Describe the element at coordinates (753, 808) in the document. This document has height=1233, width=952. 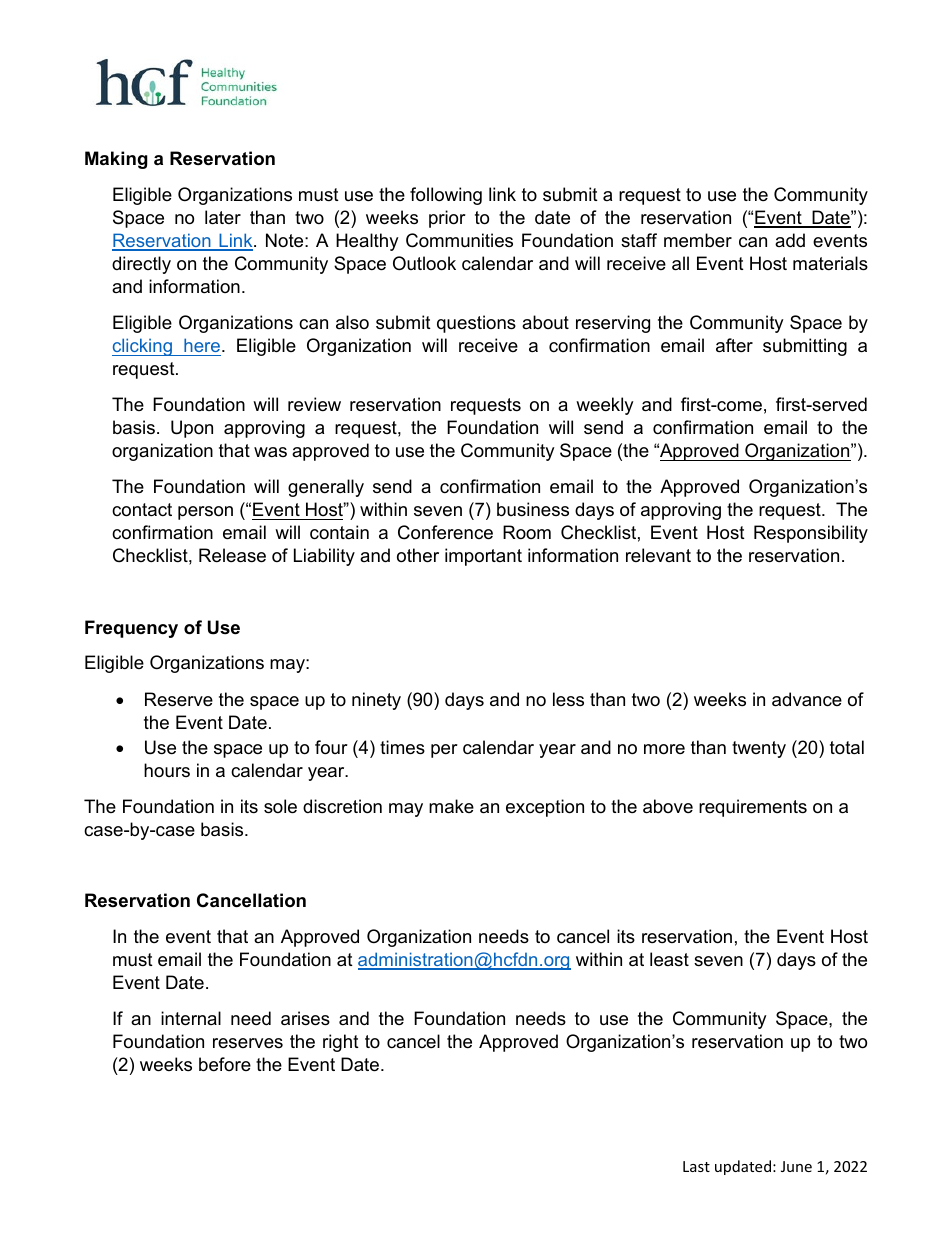
I see `requirements` at that location.
